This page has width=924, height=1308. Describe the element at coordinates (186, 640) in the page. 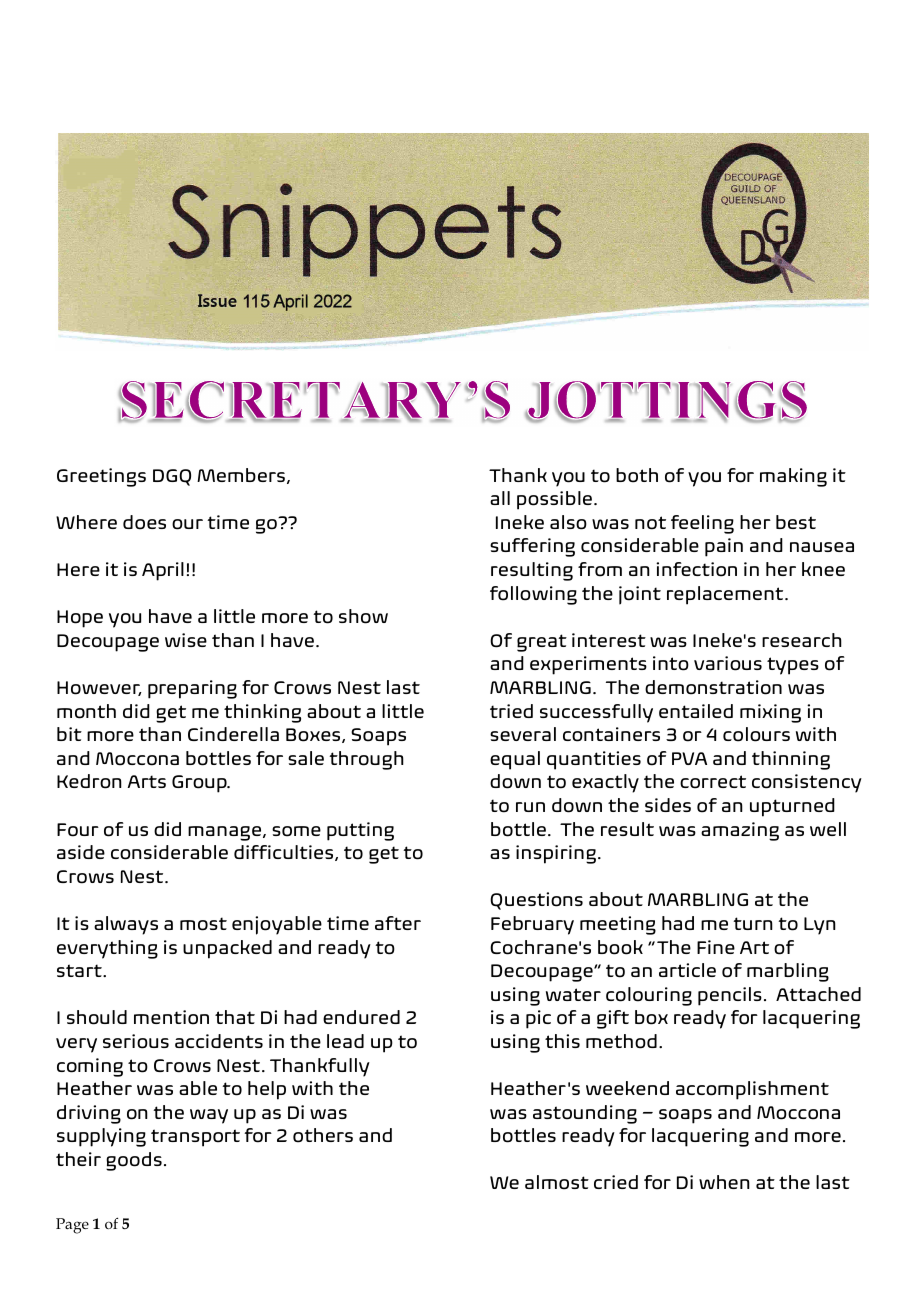

I see `wise` at that location.
